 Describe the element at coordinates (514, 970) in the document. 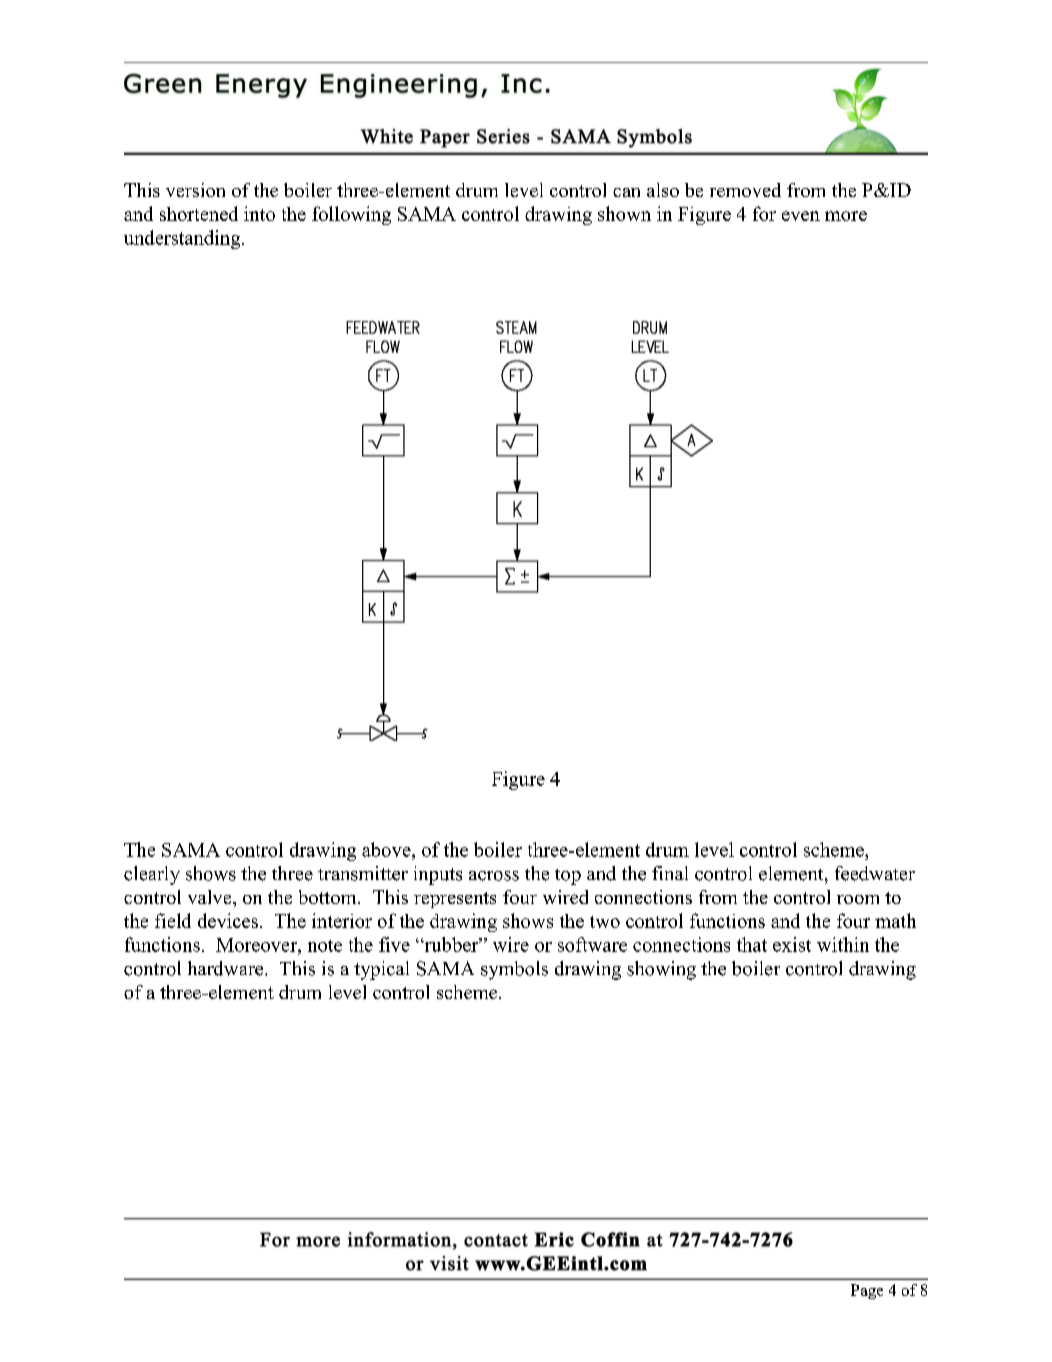

I see `symbols` at that location.
